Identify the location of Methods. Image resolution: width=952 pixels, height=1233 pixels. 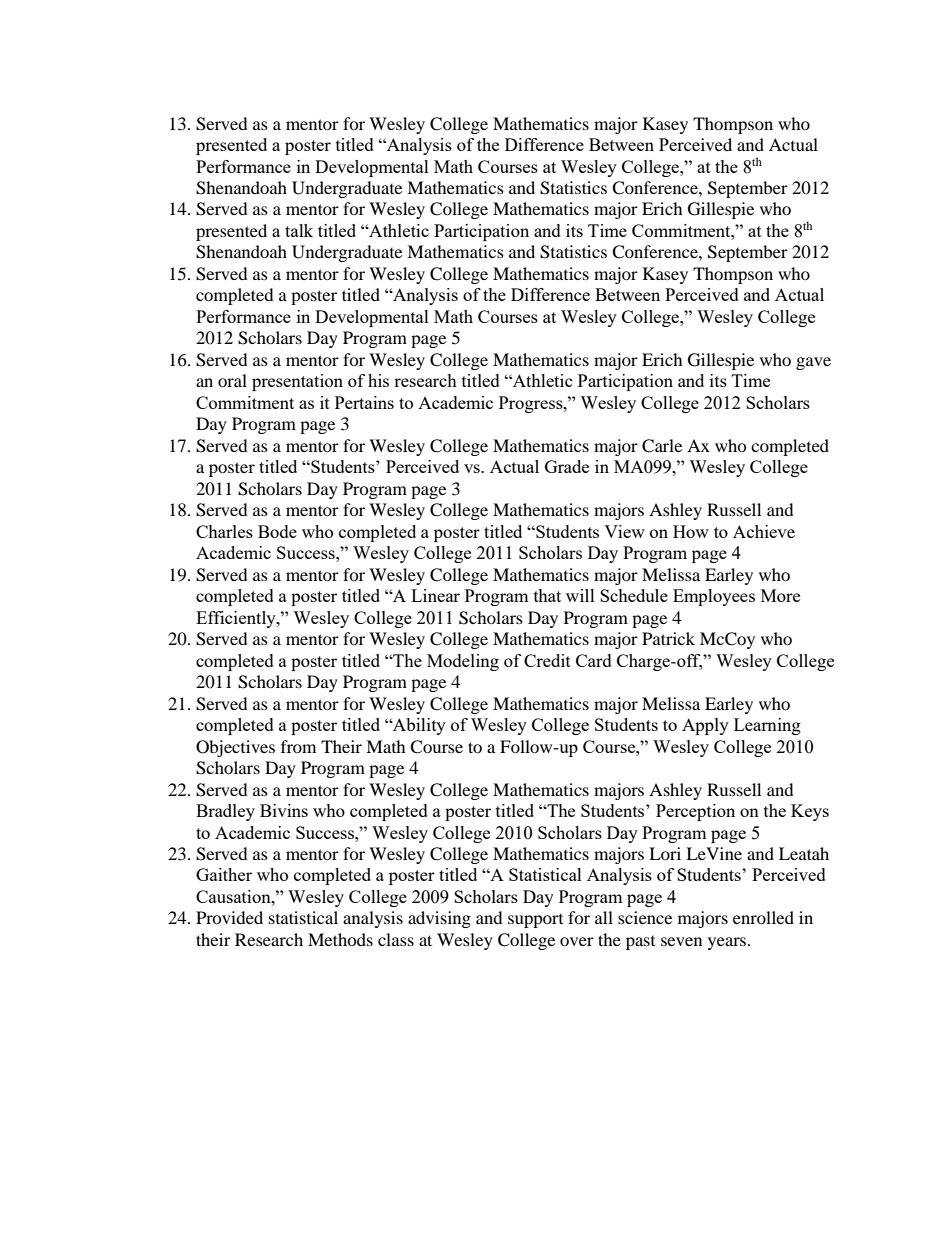
(340, 939).
